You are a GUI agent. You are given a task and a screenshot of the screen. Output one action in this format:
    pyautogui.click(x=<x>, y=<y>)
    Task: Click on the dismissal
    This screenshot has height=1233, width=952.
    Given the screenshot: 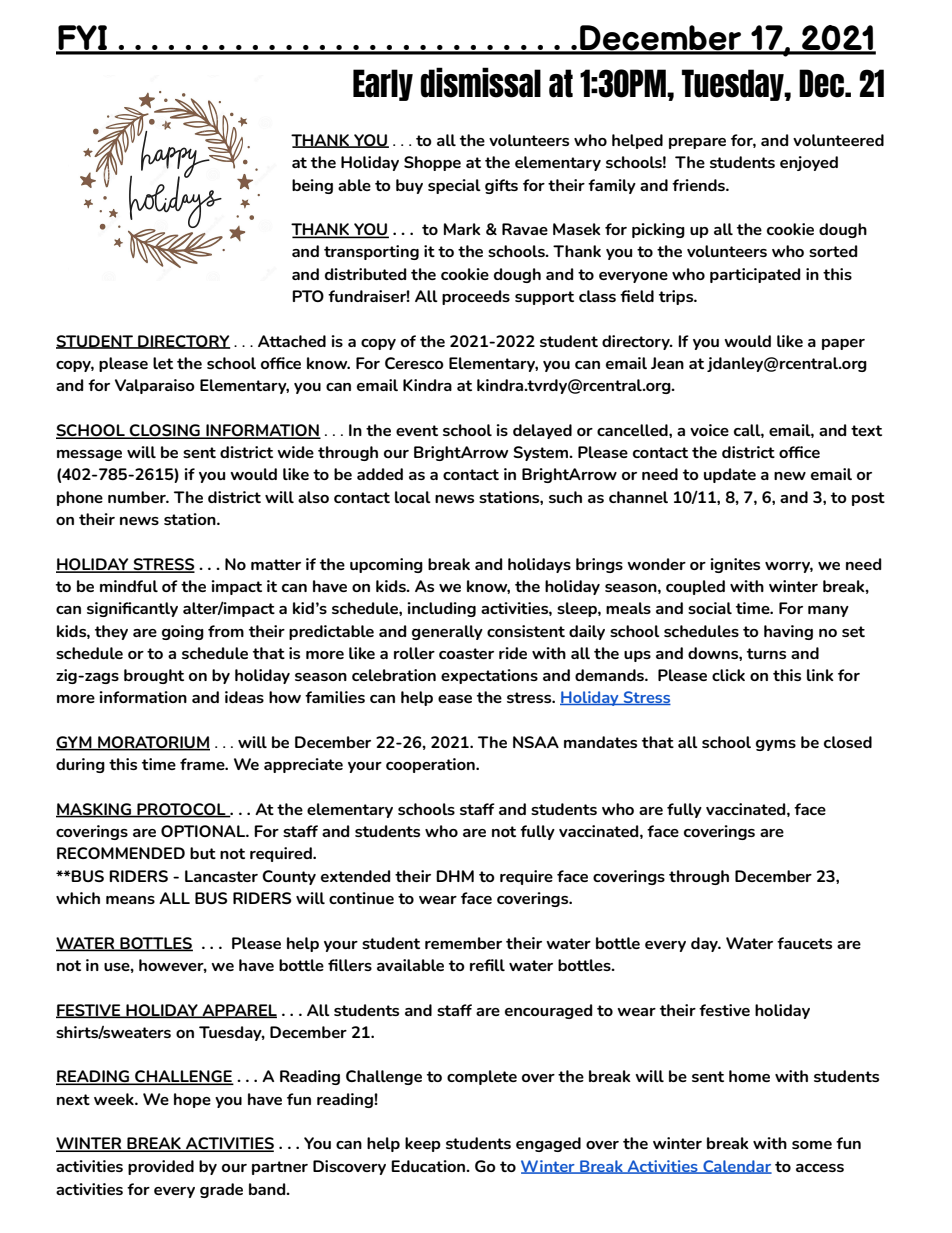 What is the action you would take?
    pyautogui.click(x=481, y=82)
